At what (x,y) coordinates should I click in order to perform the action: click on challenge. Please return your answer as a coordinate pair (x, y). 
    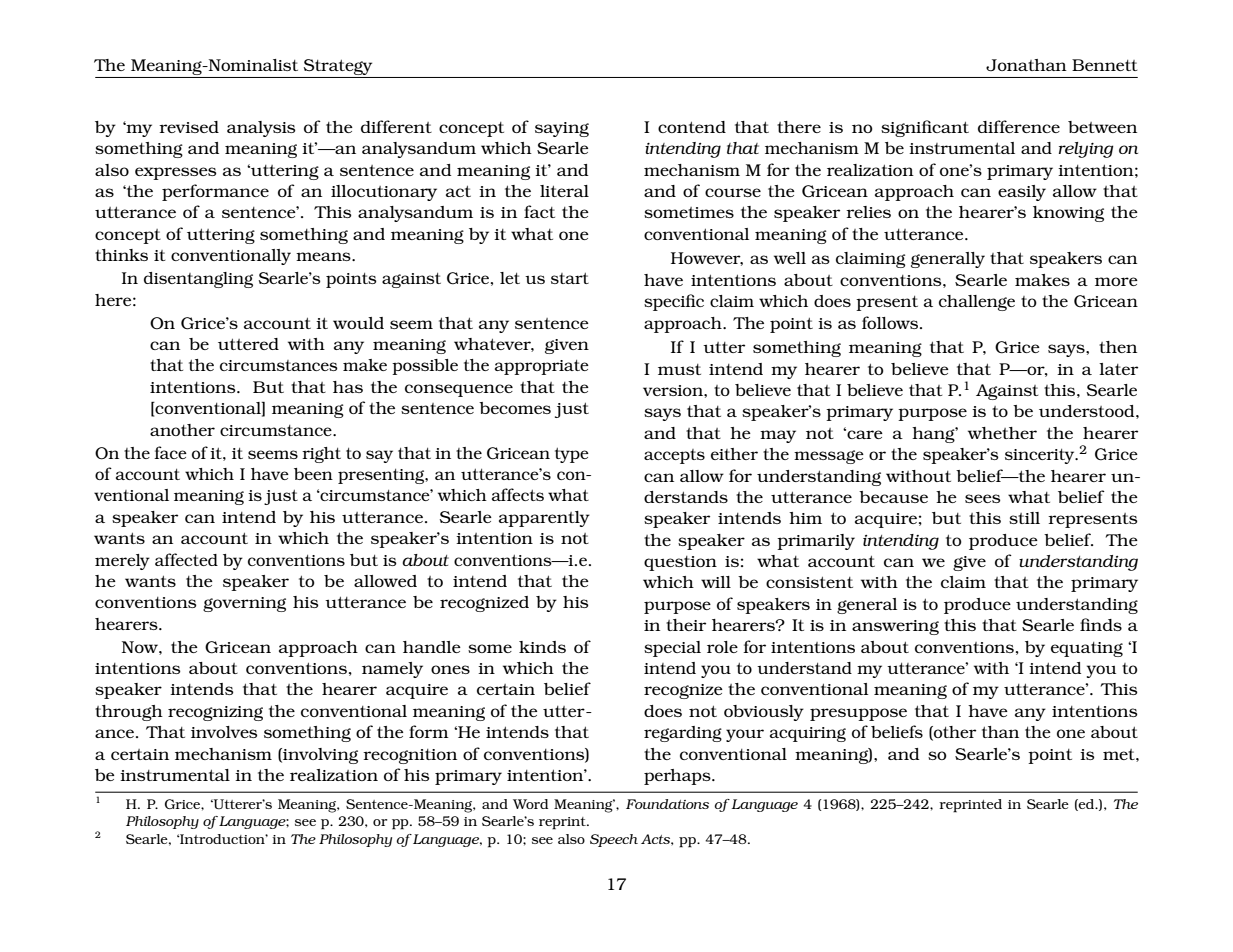
    Looking at the image, I should click on (977, 303).
